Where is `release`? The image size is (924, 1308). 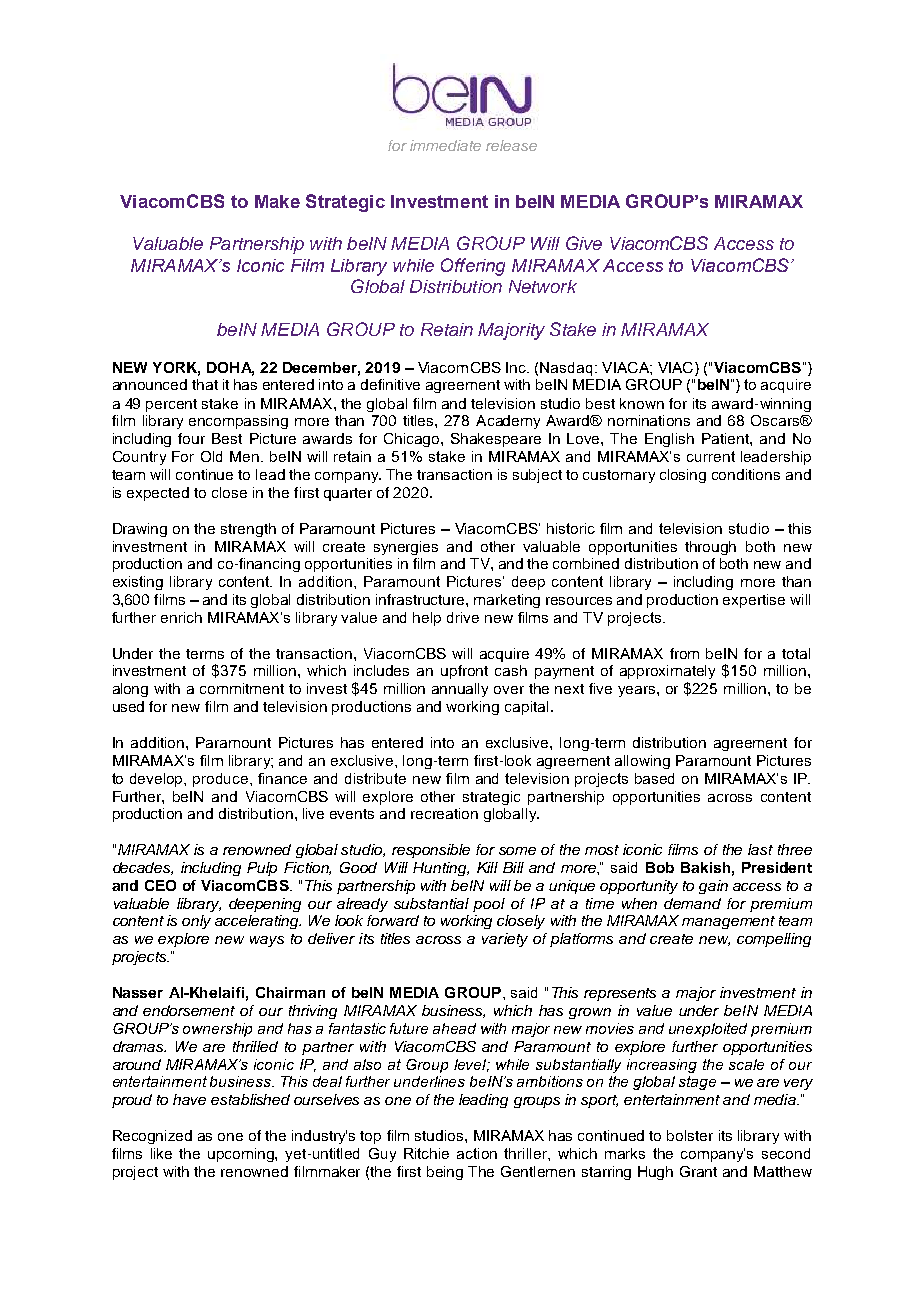
release is located at coordinates (511, 145).
